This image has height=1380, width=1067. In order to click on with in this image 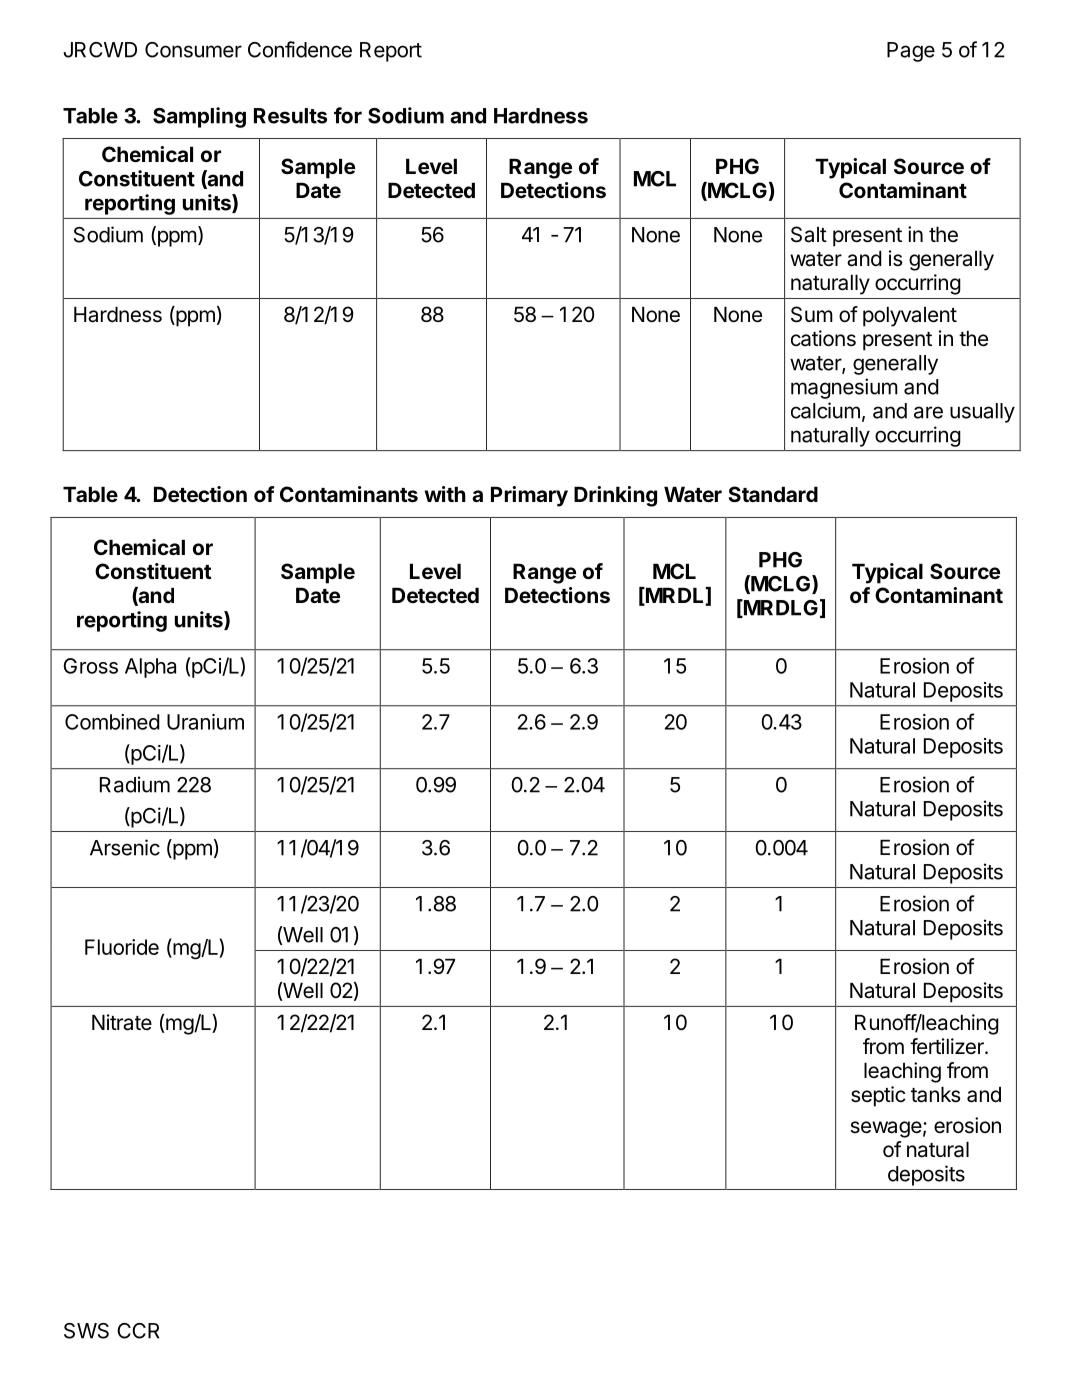, I will do `click(445, 494)`.
